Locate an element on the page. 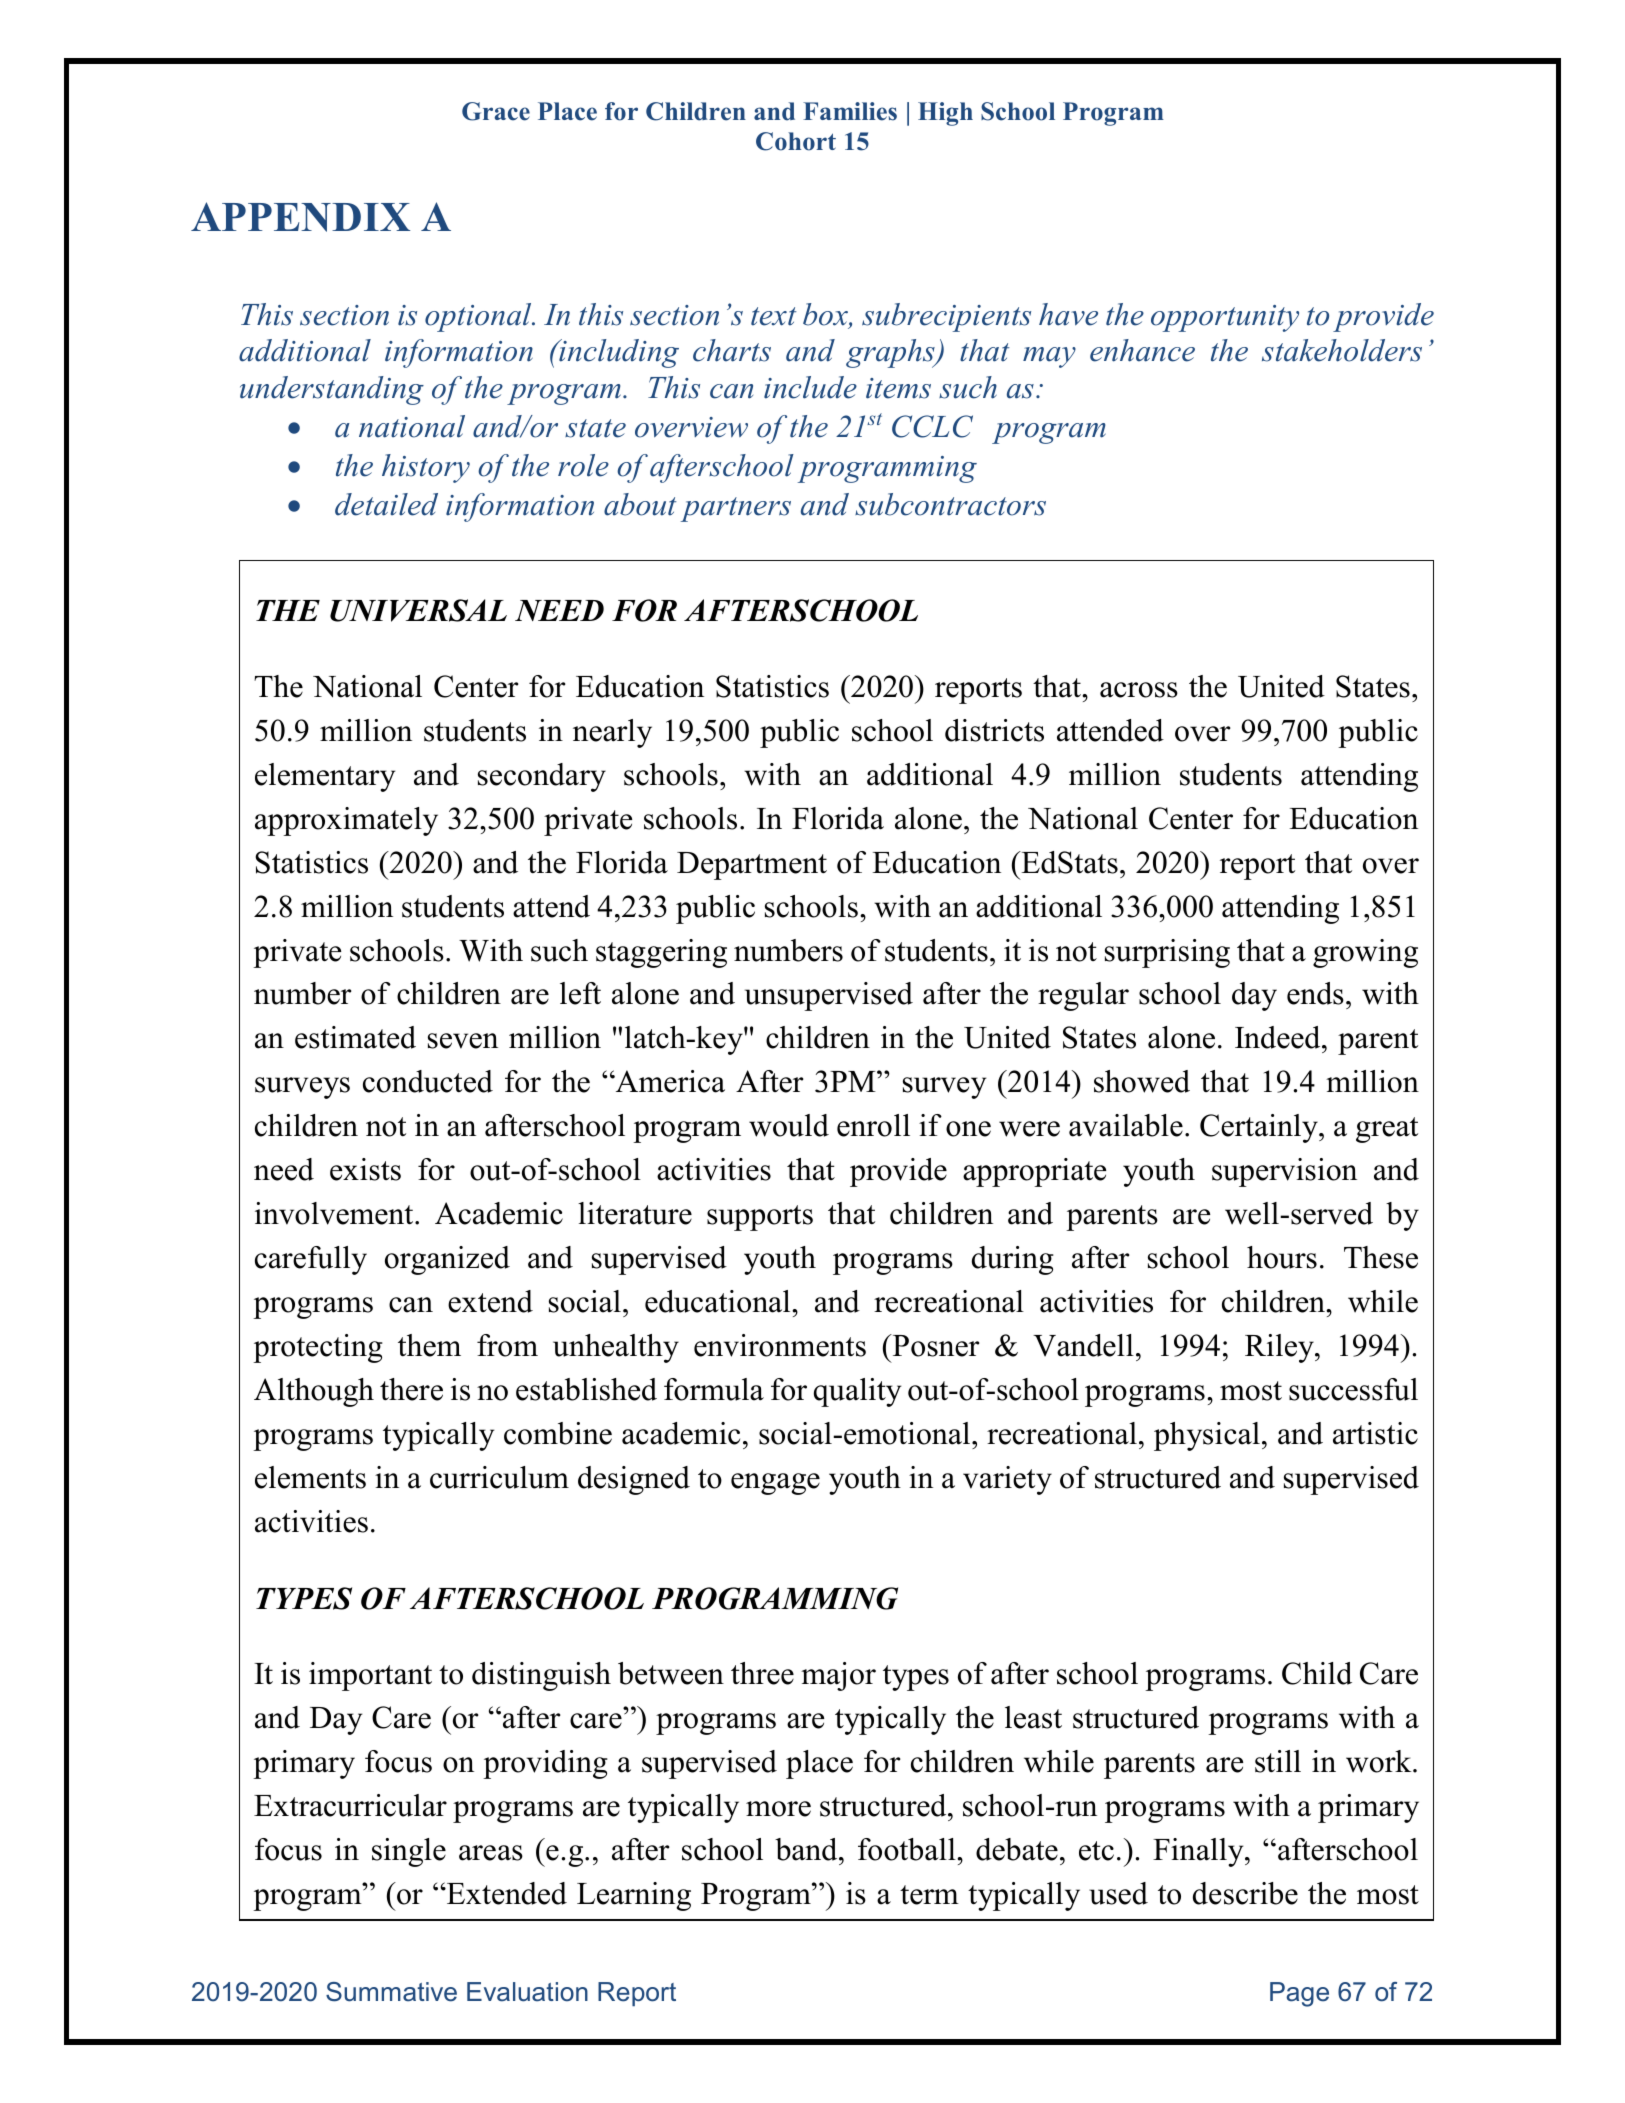 This document has height=2103, width=1625. Summative is located at coordinates (391, 1992).
